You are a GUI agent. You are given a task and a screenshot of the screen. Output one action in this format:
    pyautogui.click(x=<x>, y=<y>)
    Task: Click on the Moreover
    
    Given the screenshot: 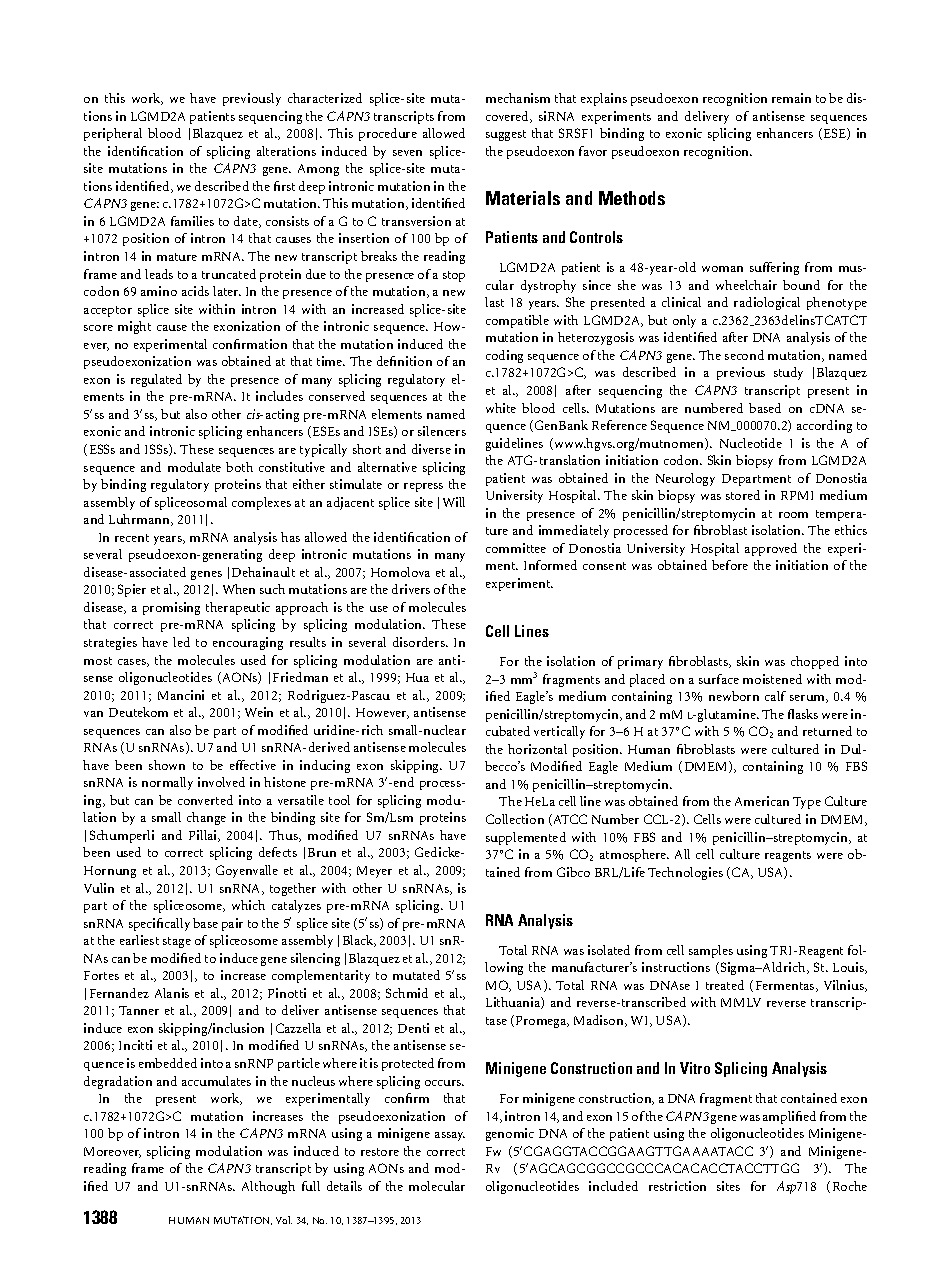 What is the action you would take?
    pyautogui.click(x=112, y=1152)
